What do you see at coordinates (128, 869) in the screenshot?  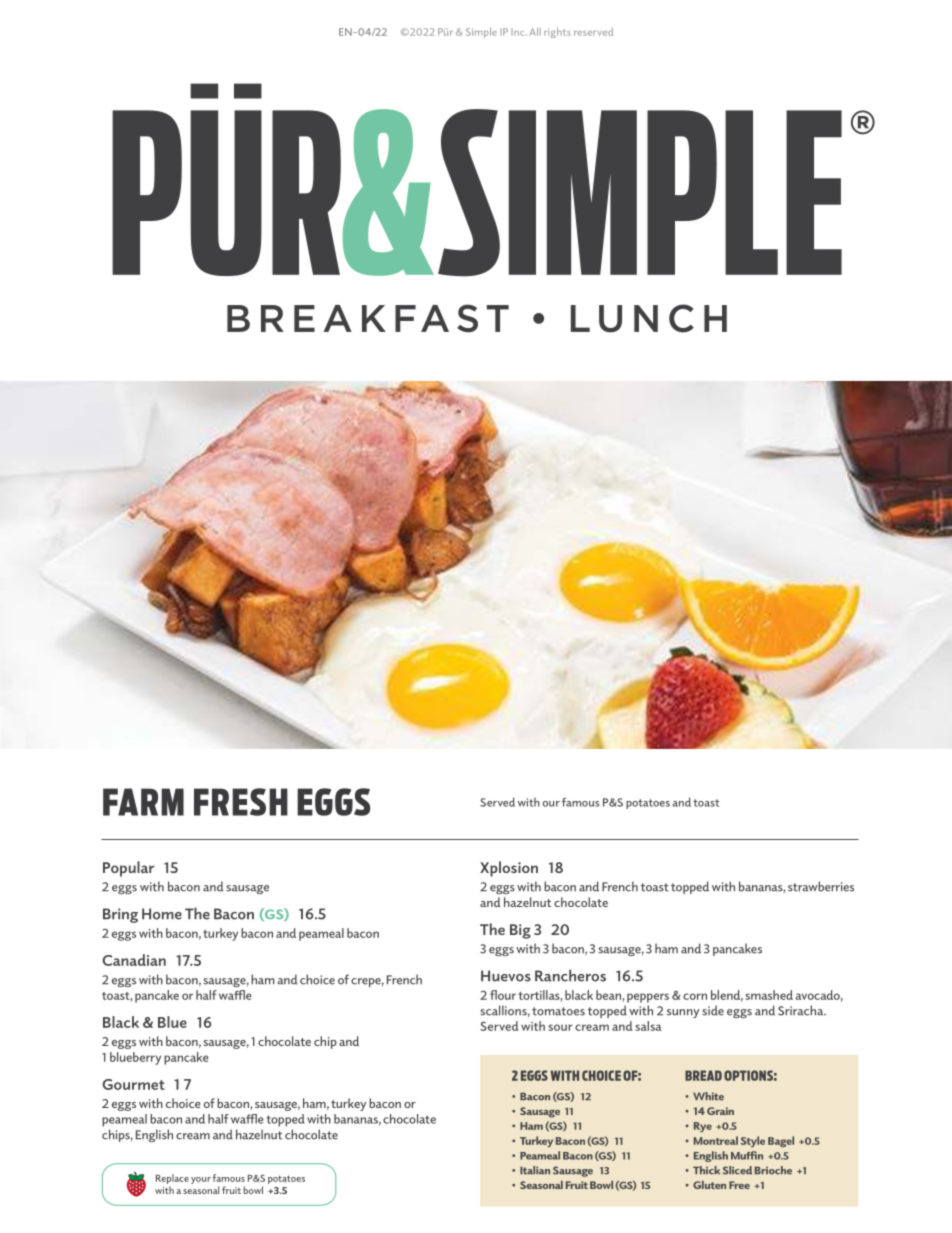 I see `Popular` at bounding box center [128, 869].
